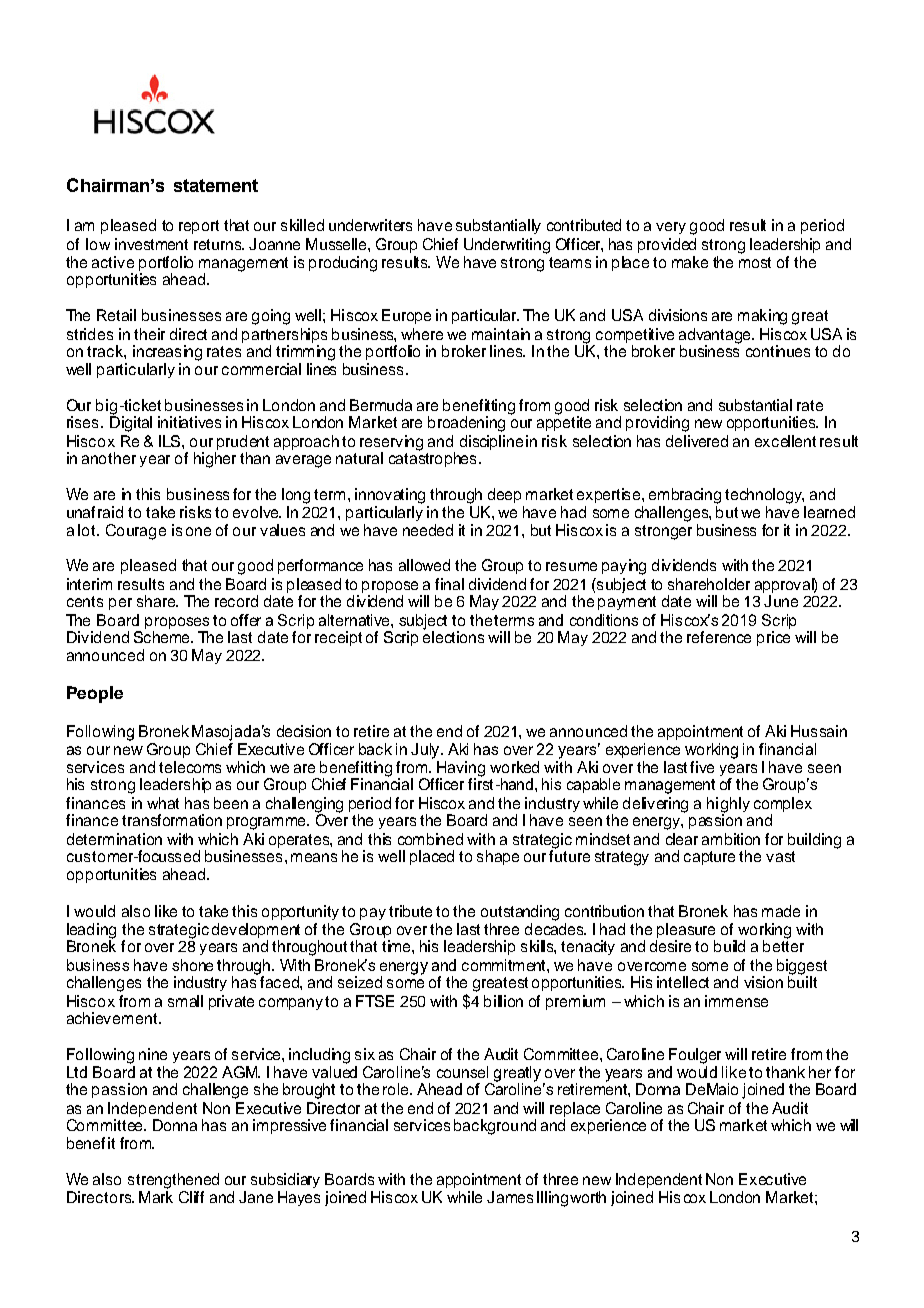 Image resolution: width=924 pixels, height=1308 pixels. What do you see at coordinates (173, 1181) in the document?
I see `strengthened` at bounding box center [173, 1181].
